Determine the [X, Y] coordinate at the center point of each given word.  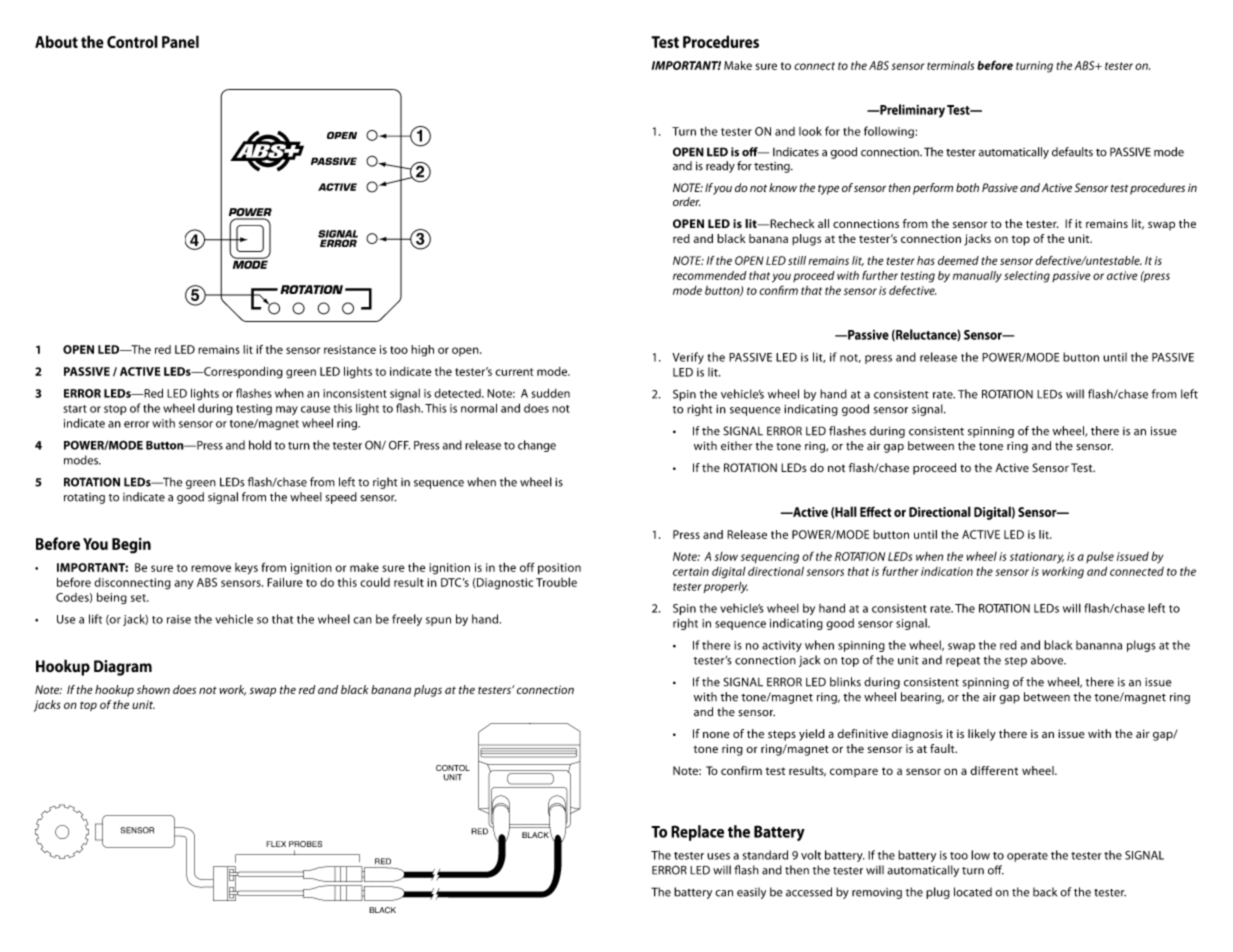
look [810, 131]
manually [977, 277]
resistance [350, 349]
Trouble [556, 582]
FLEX [276, 844]
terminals [950, 65]
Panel [180, 41]
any [184, 584]
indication [947, 571]
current [514, 372]
